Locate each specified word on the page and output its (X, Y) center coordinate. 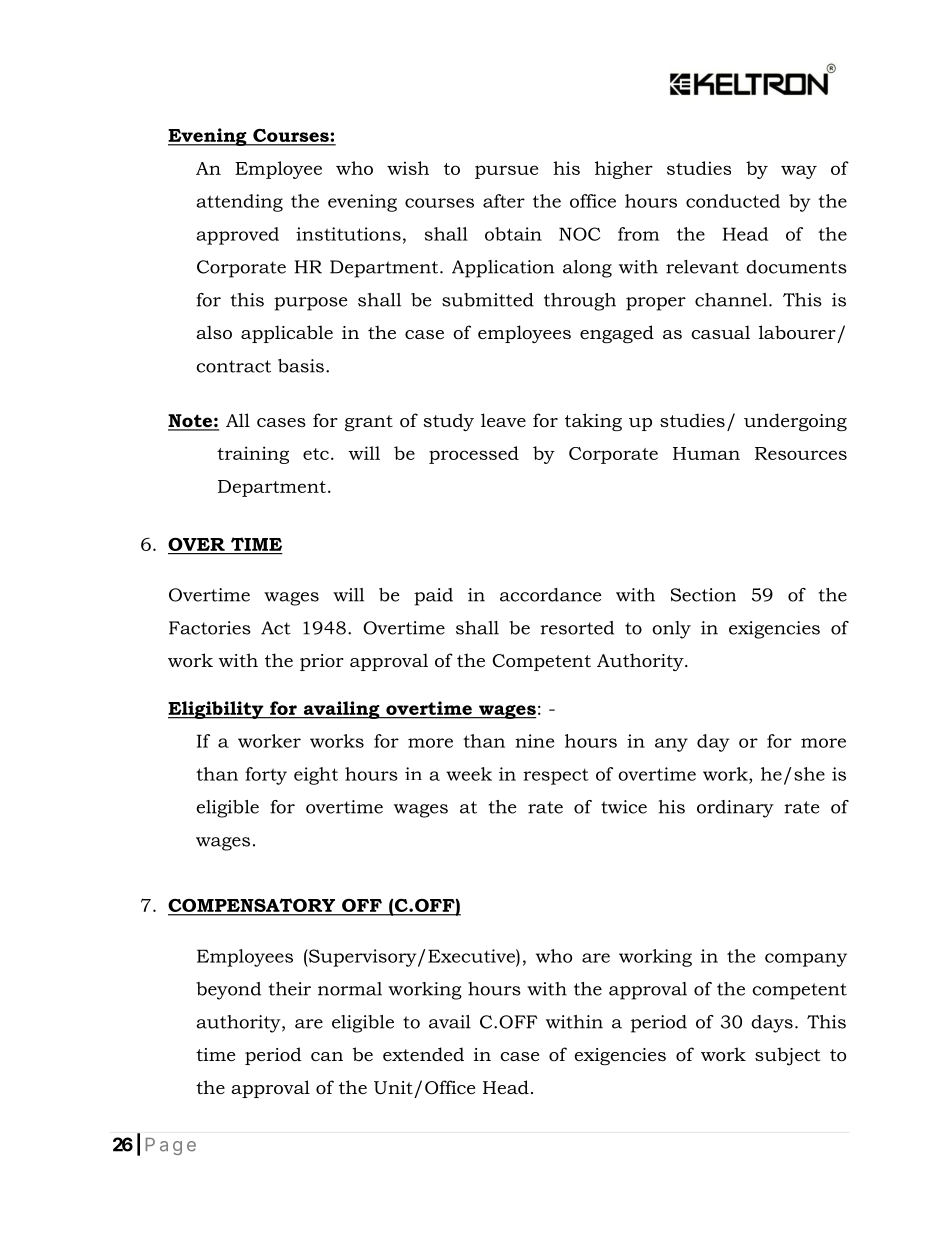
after (504, 201)
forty (266, 776)
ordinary (735, 809)
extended (423, 1054)
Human (706, 453)
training (253, 455)
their (290, 989)
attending (239, 203)
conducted (733, 201)
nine (534, 741)
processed (474, 455)
